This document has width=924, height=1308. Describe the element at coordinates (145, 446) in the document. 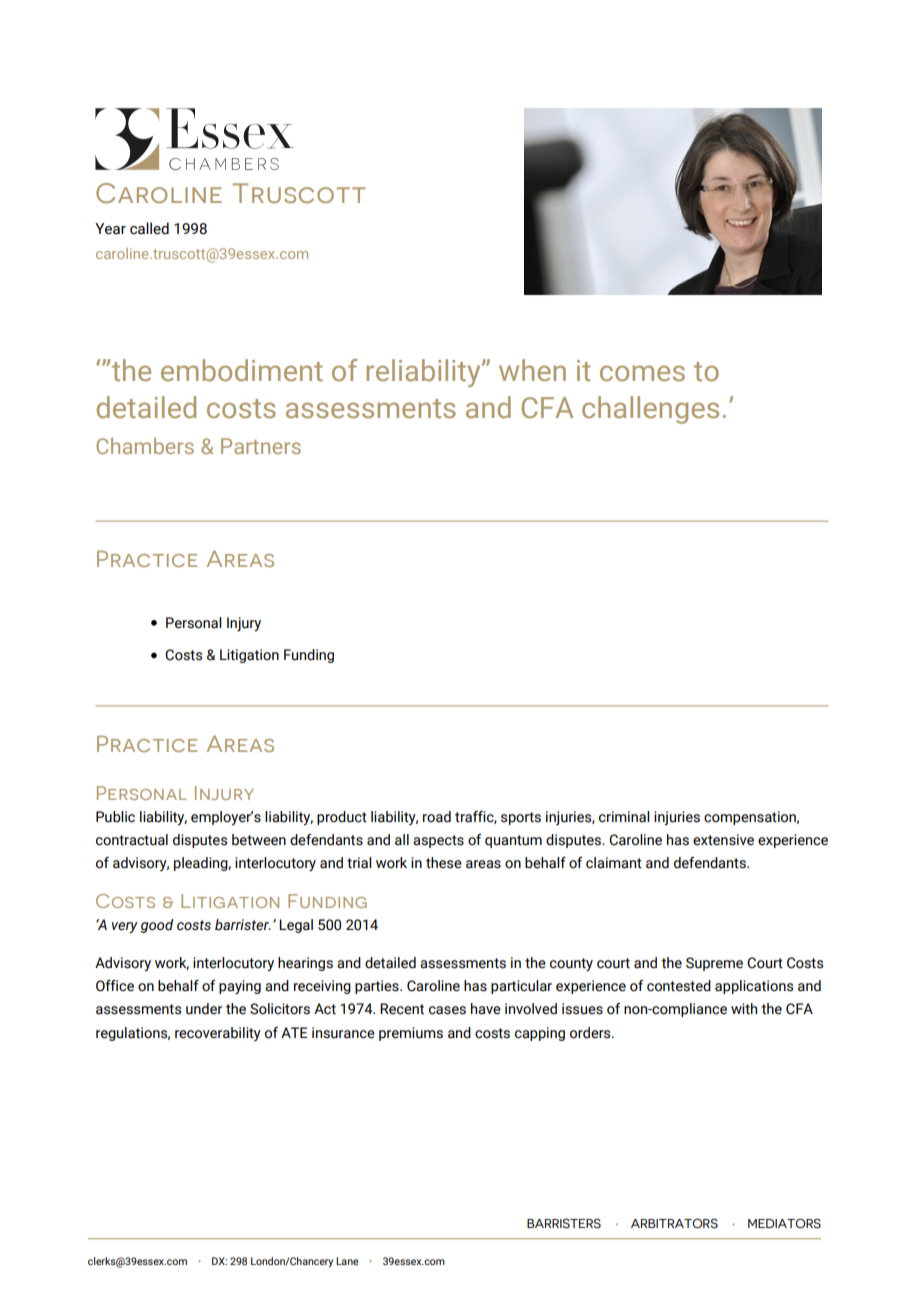

I see `Chambers` at that location.
